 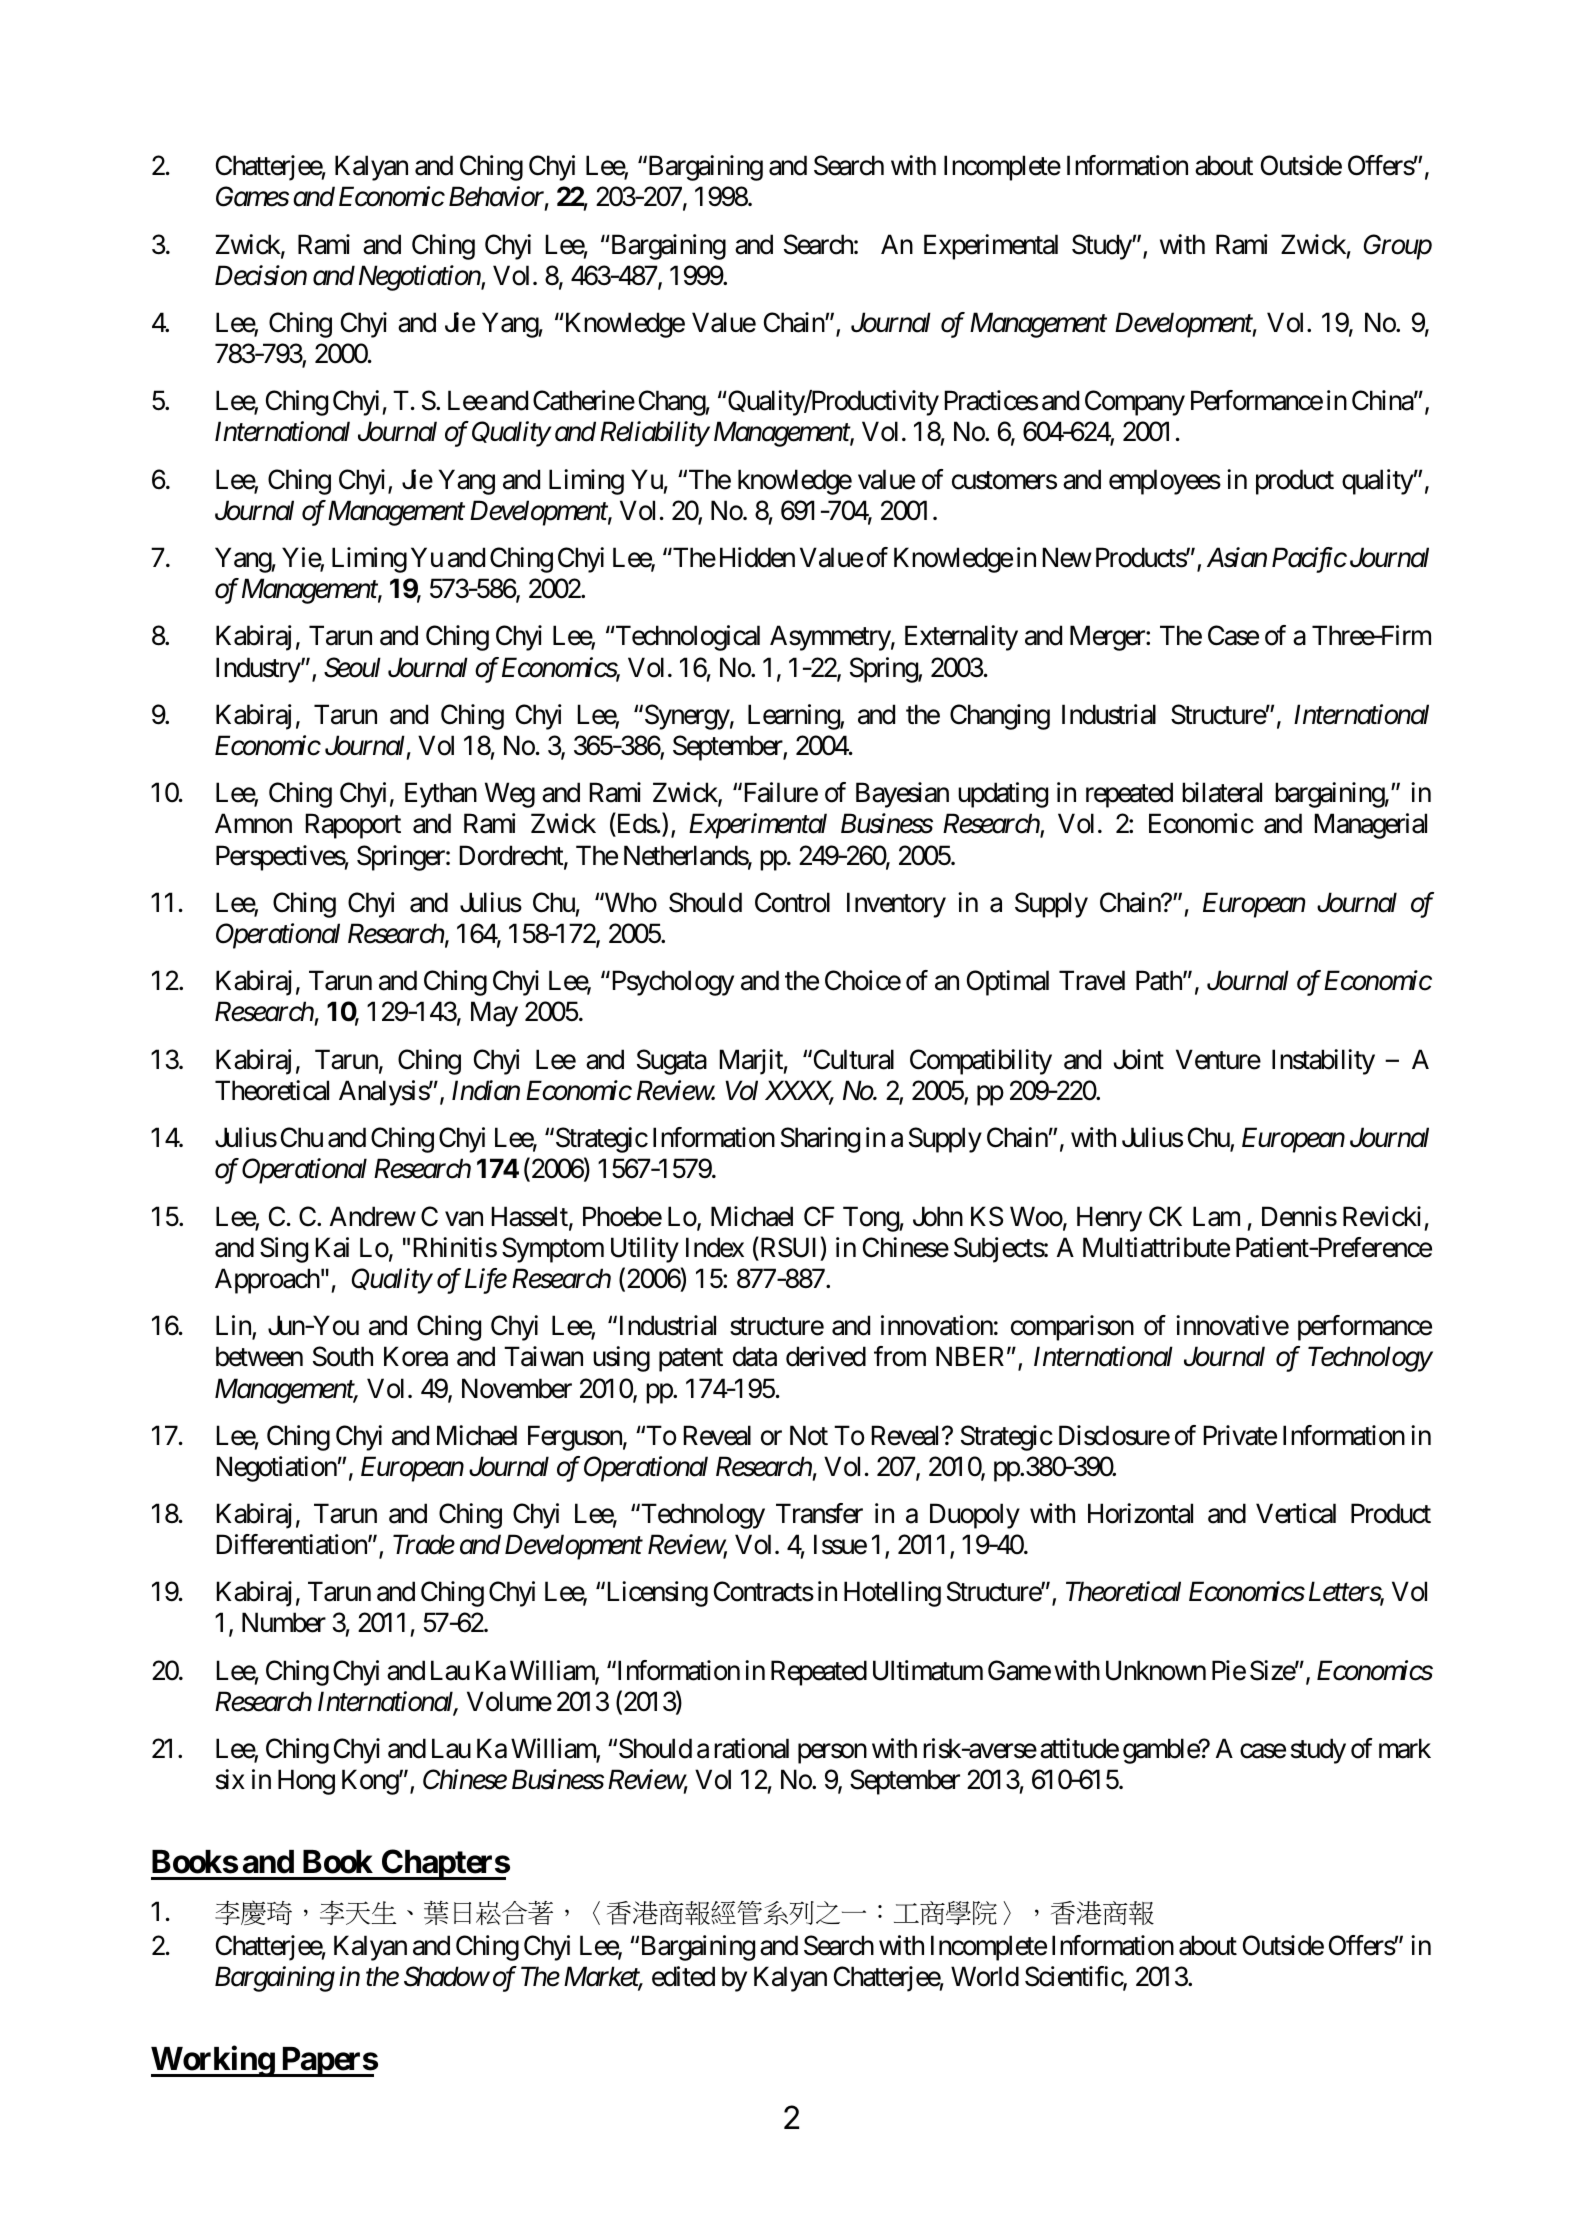 What do you see at coordinates (494, 1014) in the screenshot?
I see `May` at bounding box center [494, 1014].
